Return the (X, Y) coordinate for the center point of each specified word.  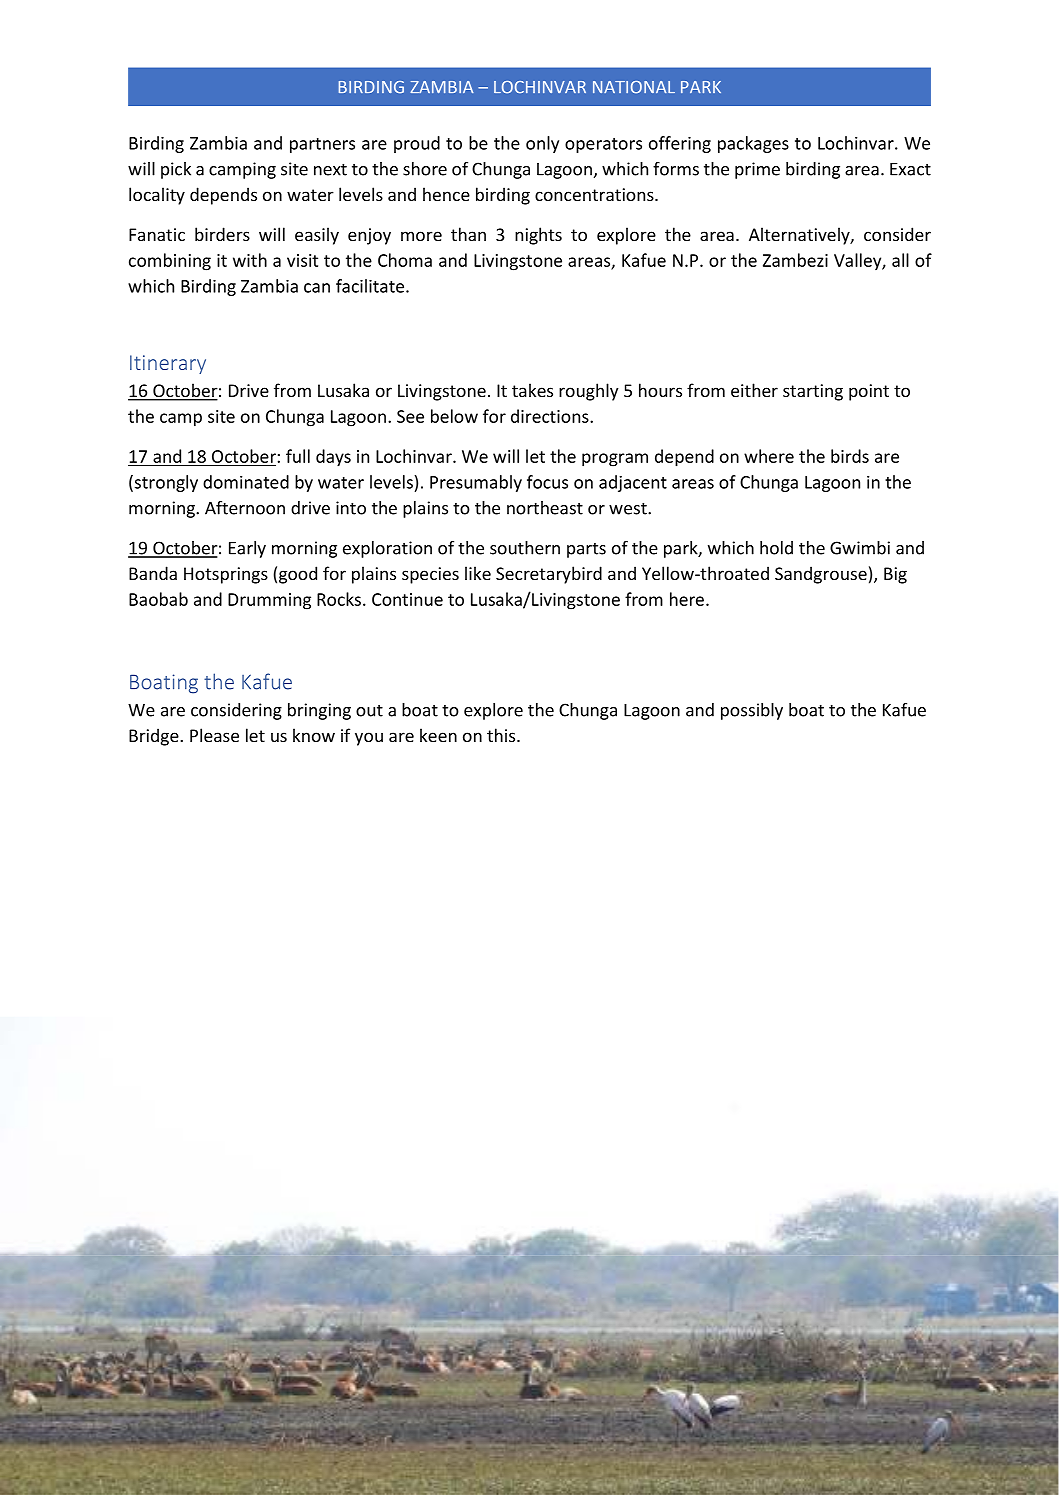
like (478, 573)
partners (322, 145)
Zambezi (795, 260)
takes (532, 390)
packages (753, 144)
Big (895, 575)
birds (850, 456)
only (542, 144)
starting (813, 392)
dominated (246, 482)
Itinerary (168, 364)
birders (222, 234)
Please (214, 735)
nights (538, 236)
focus (547, 482)
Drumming (269, 601)
